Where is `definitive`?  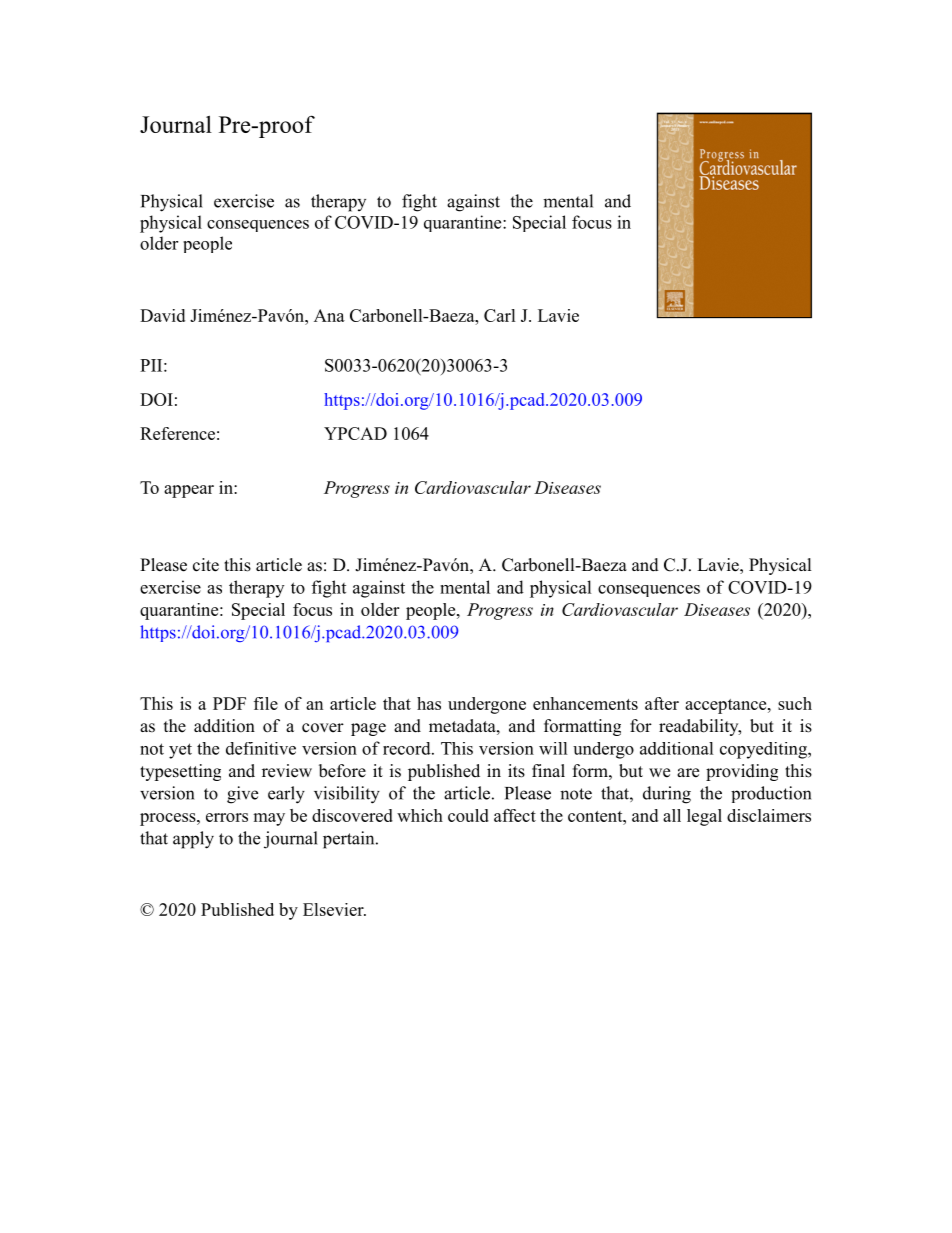 definitive is located at coordinates (261, 748).
